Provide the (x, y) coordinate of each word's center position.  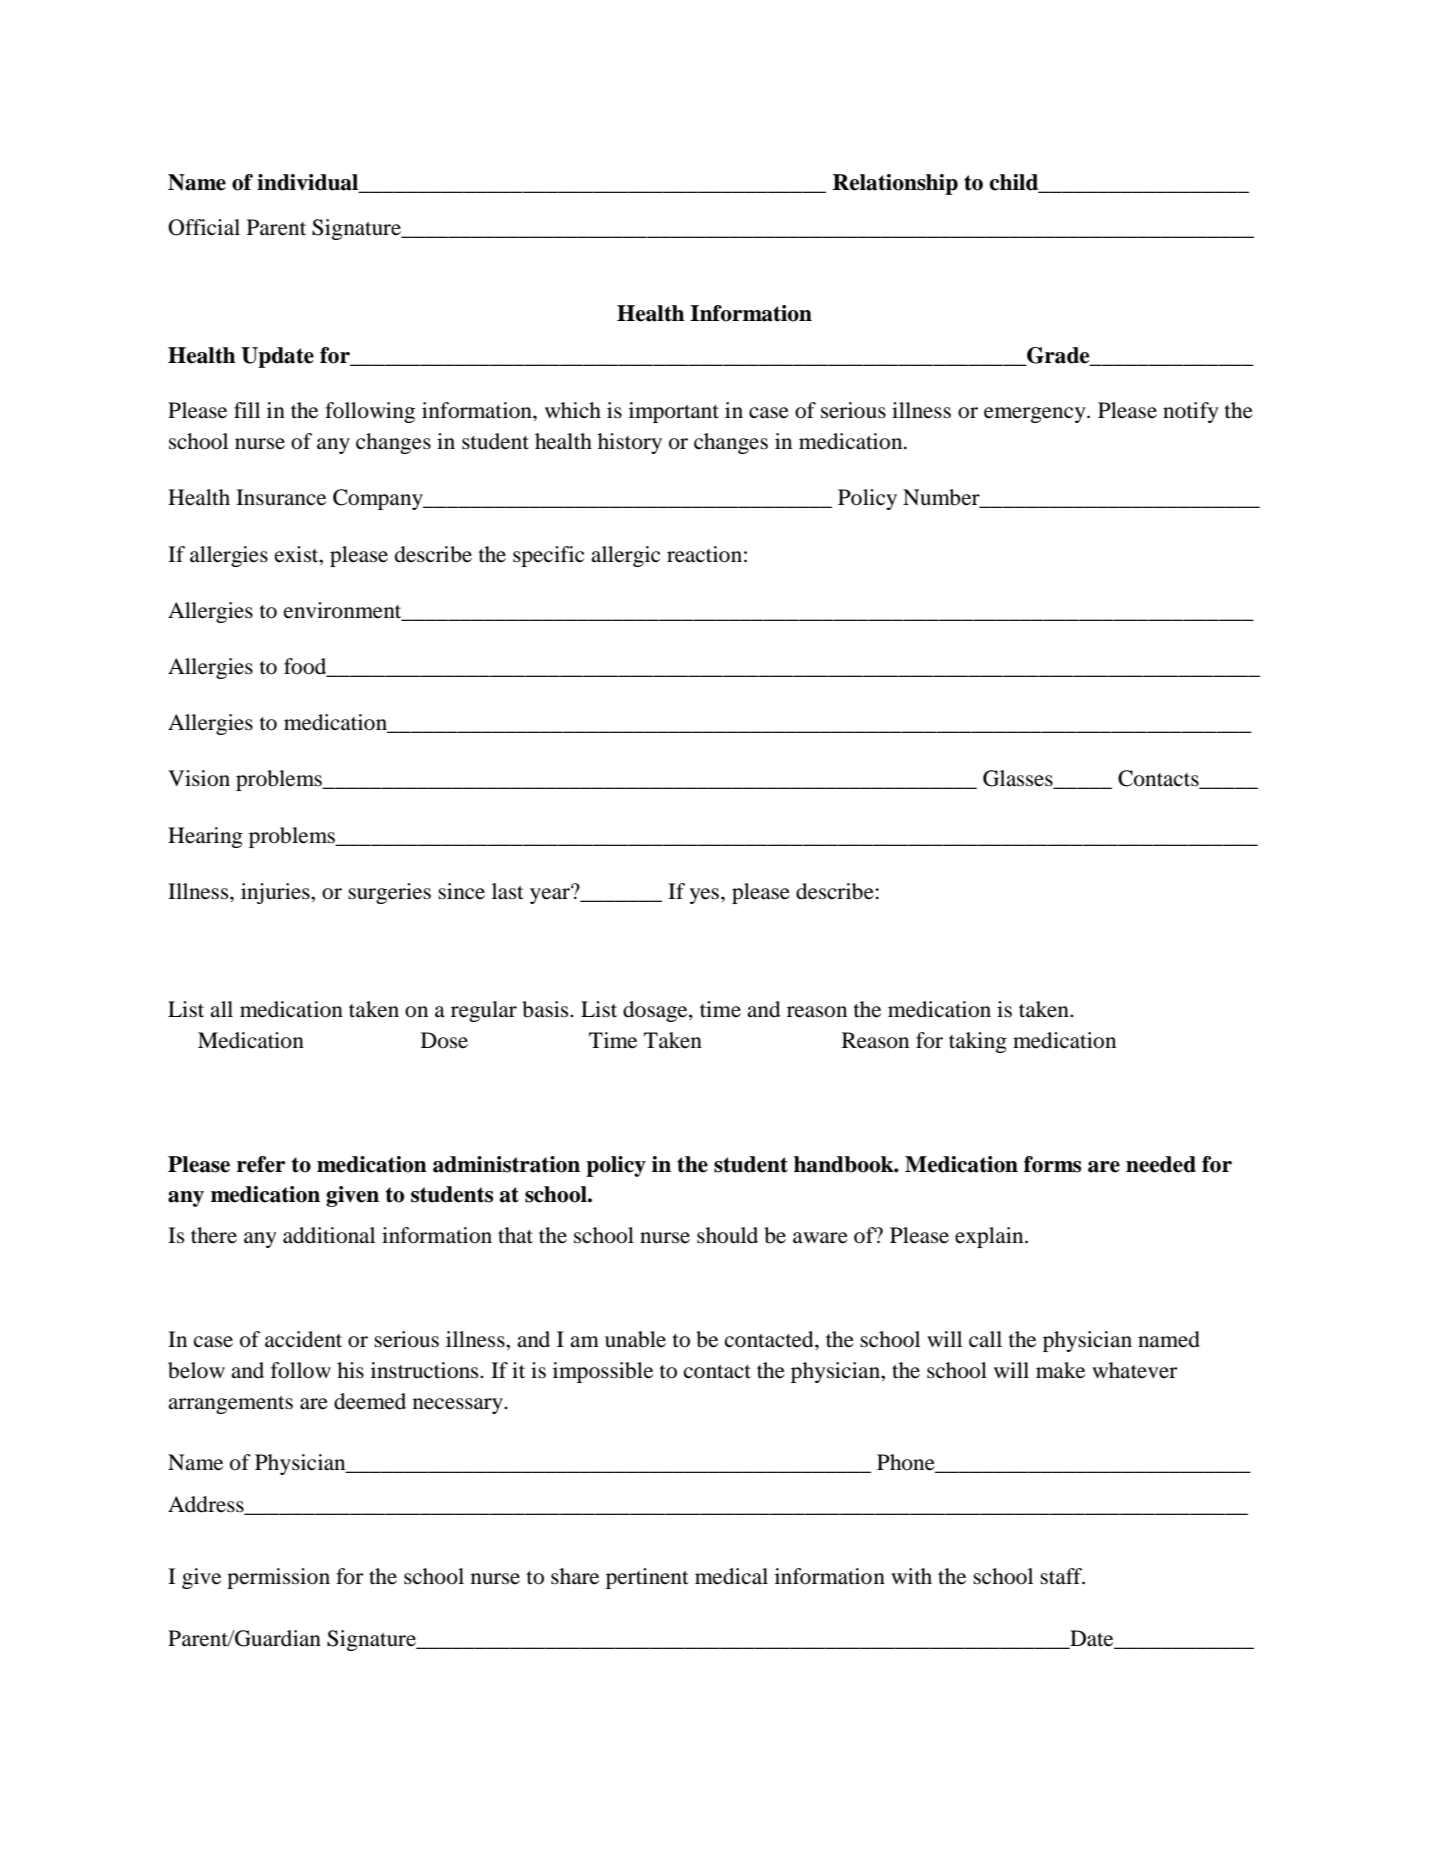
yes (706, 896)
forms (1052, 1164)
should (727, 1235)
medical (731, 1576)
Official (204, 227)
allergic (625, 556)
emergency (1036, 415)
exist (298, 554)
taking (978, 1042)
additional (329, 1235)
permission (278, 1578)
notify (1191, 412)
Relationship (895, 184)
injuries (276, 893)
